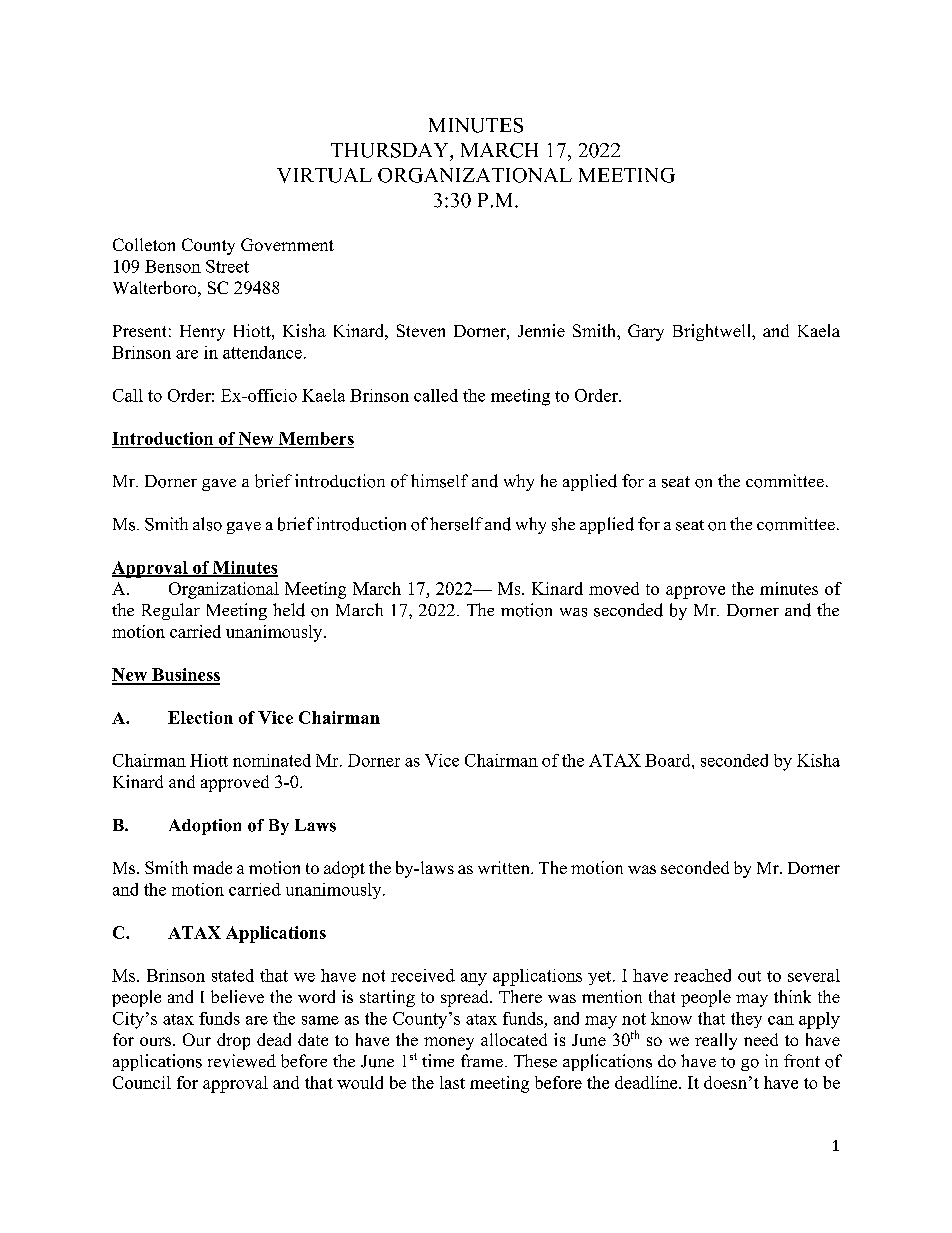  What do you see at coordinates (324, 175) in the image?
I see `VIRTUAL` at bounding box center [324, 175].
